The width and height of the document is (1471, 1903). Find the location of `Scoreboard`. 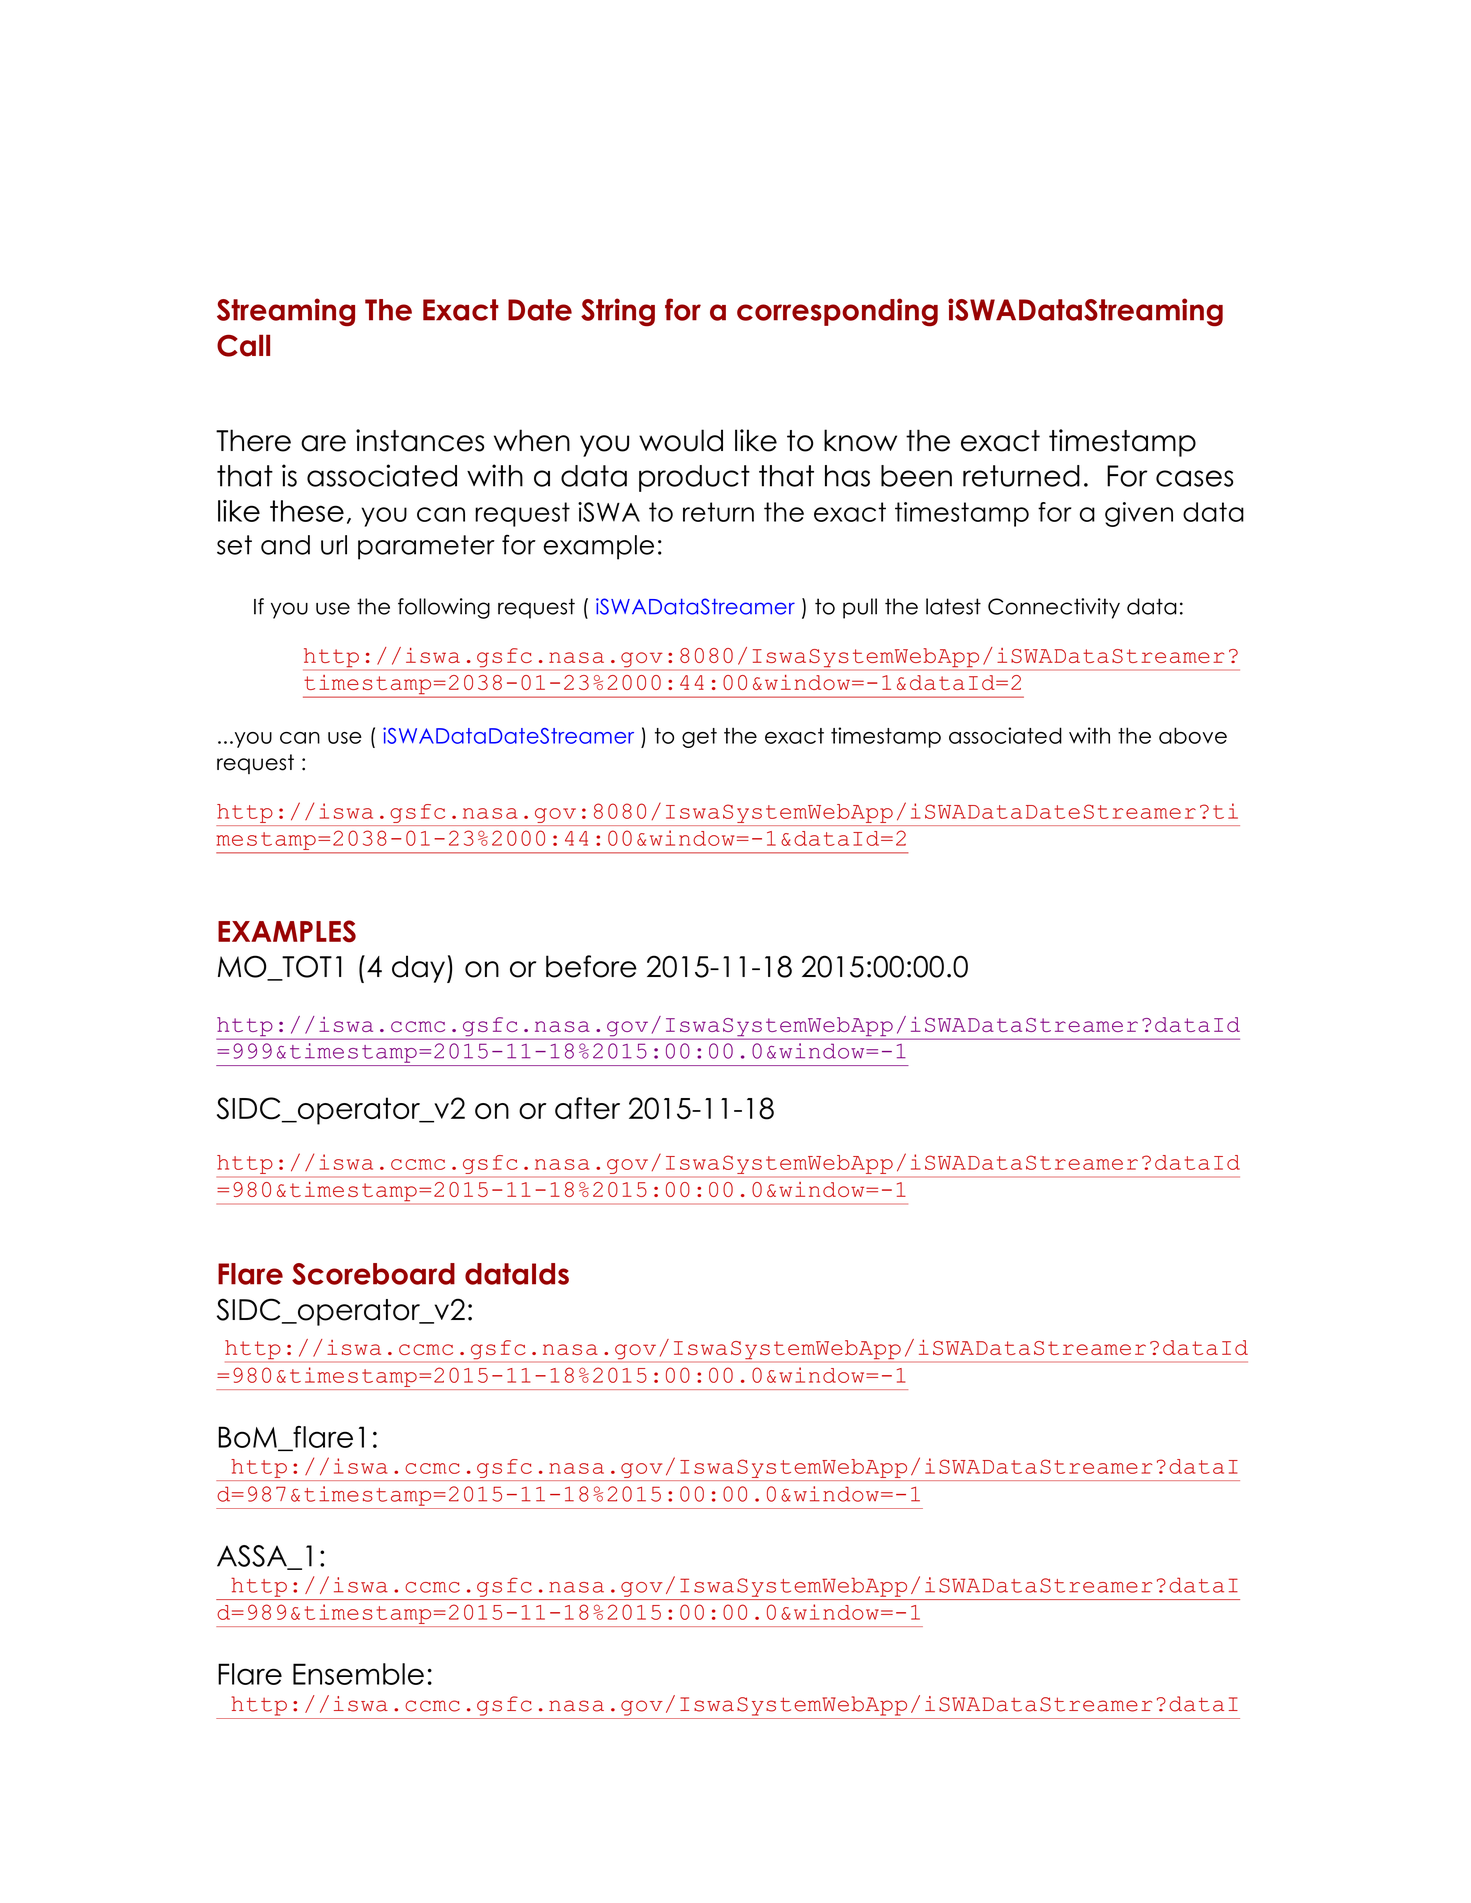

Scoreboard is located at coordinates (373, 1274).
